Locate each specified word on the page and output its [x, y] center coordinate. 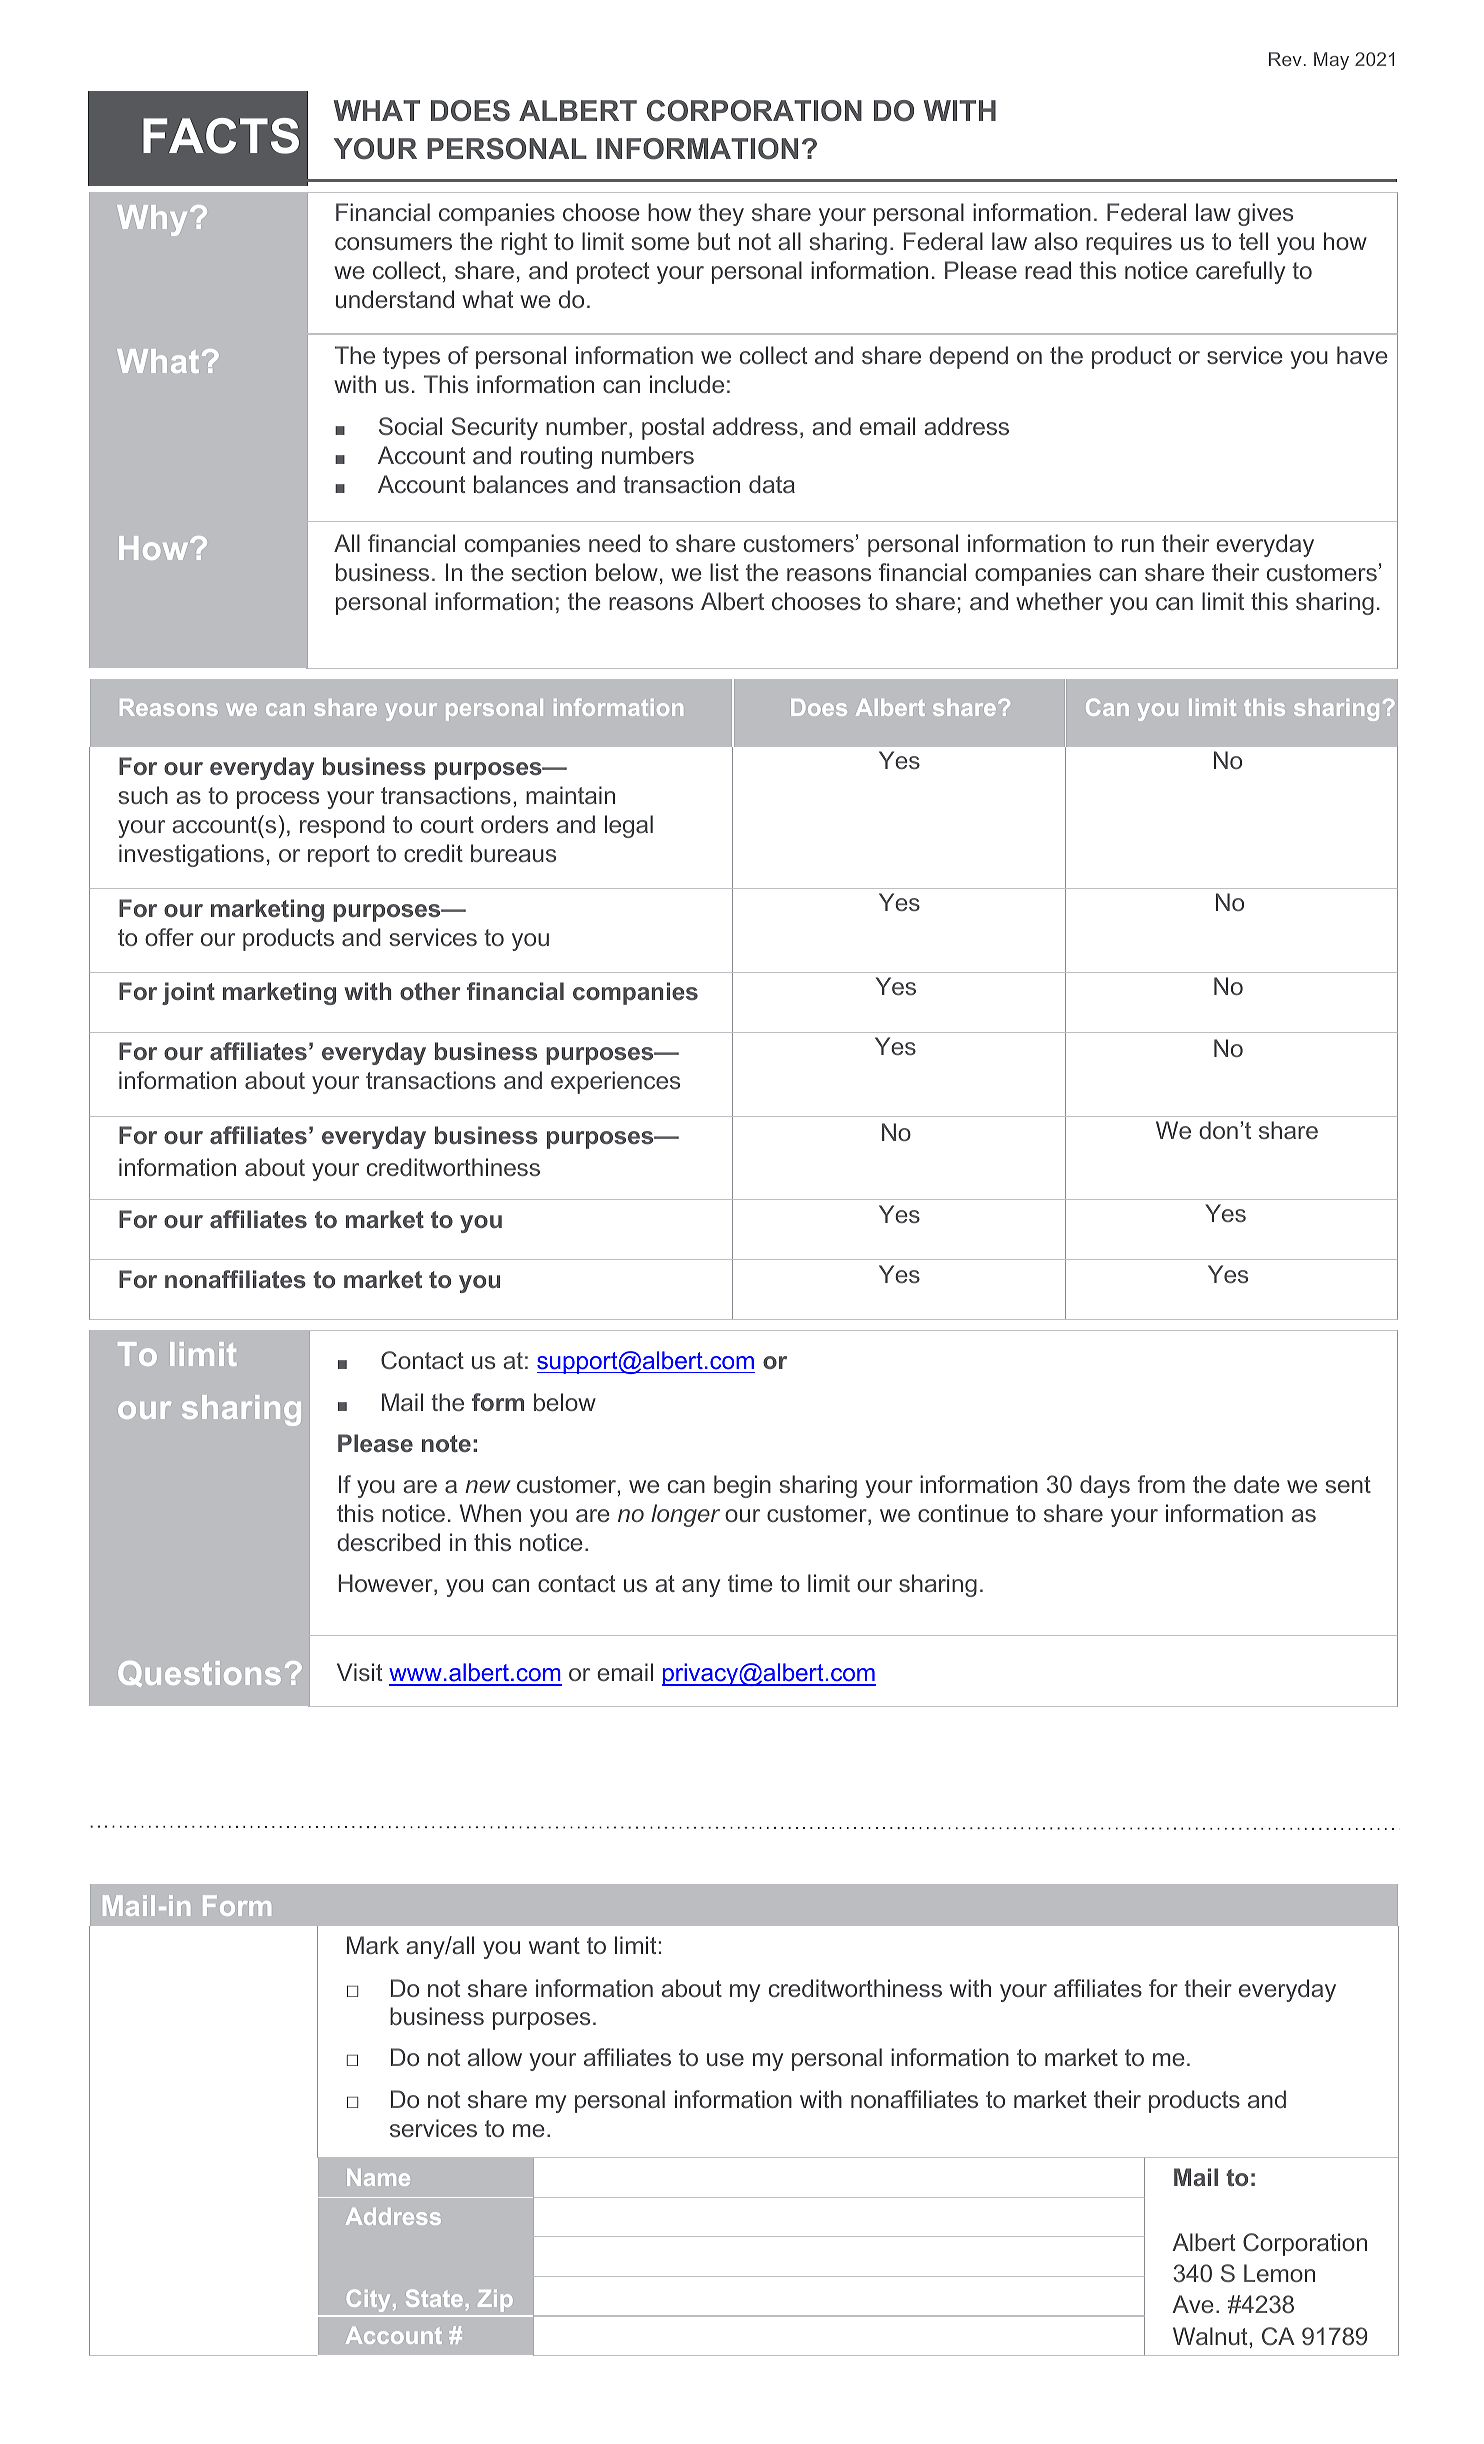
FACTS [221, 136]
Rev [1285, 59]
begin [742, 1486]
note [446, 1443]
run [1138, 545]
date [1257, 1484]
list [724, 572]
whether [1059, 601]
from [1161, 1484]
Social [410, 426]
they [721, 214]
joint [188, 993]
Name [378, 2177]
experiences [615, 1082]
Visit [359, 1672]
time [750, 1583]
